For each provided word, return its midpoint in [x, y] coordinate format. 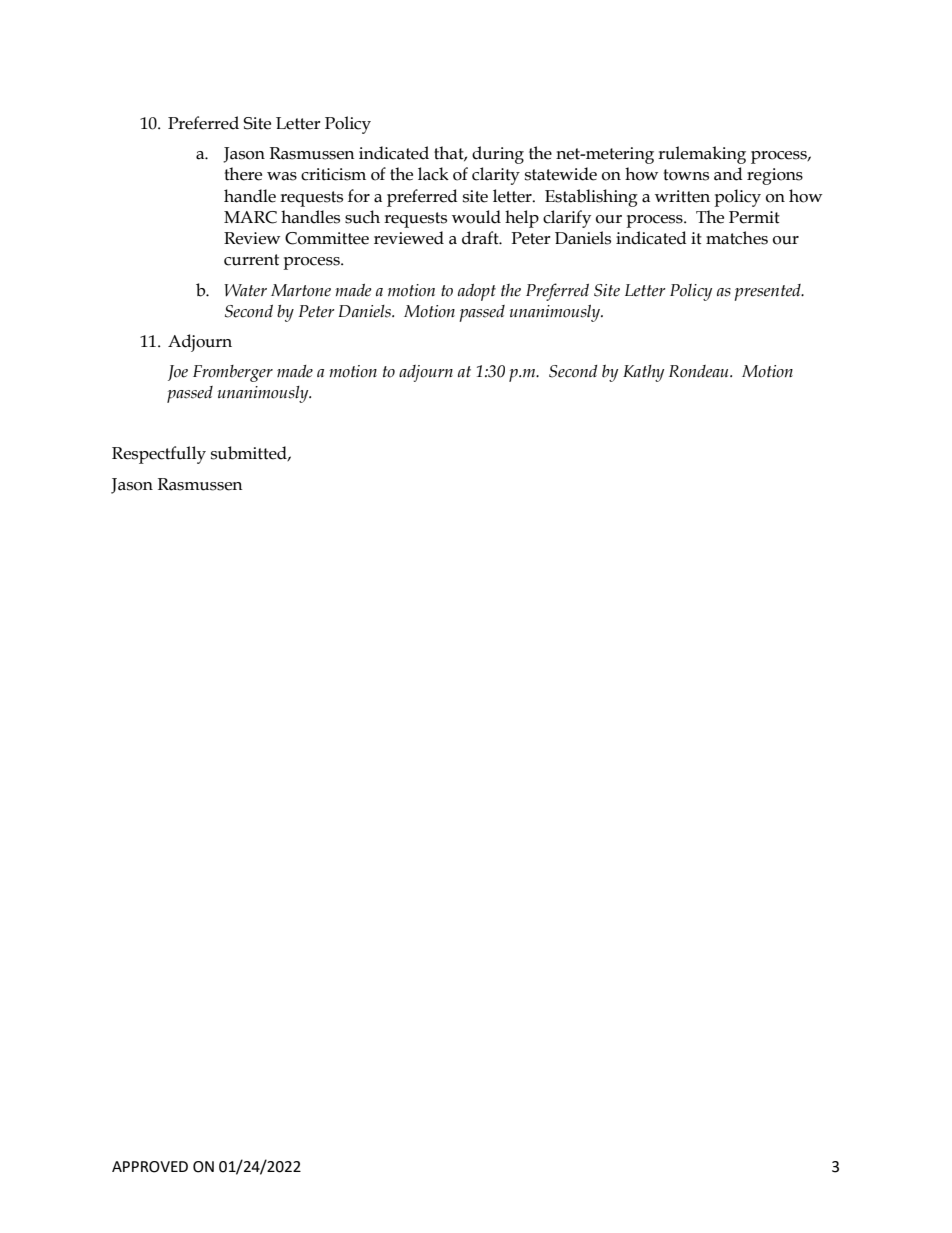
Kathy [643, 373]
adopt [477, 292]
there [243, 174]
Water [245, 290]
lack [433, 174]
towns [686, 175]
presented [768, 292]
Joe [178, 373]
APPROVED [150, 1167]
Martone [301, 290]
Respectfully [159, 455]
